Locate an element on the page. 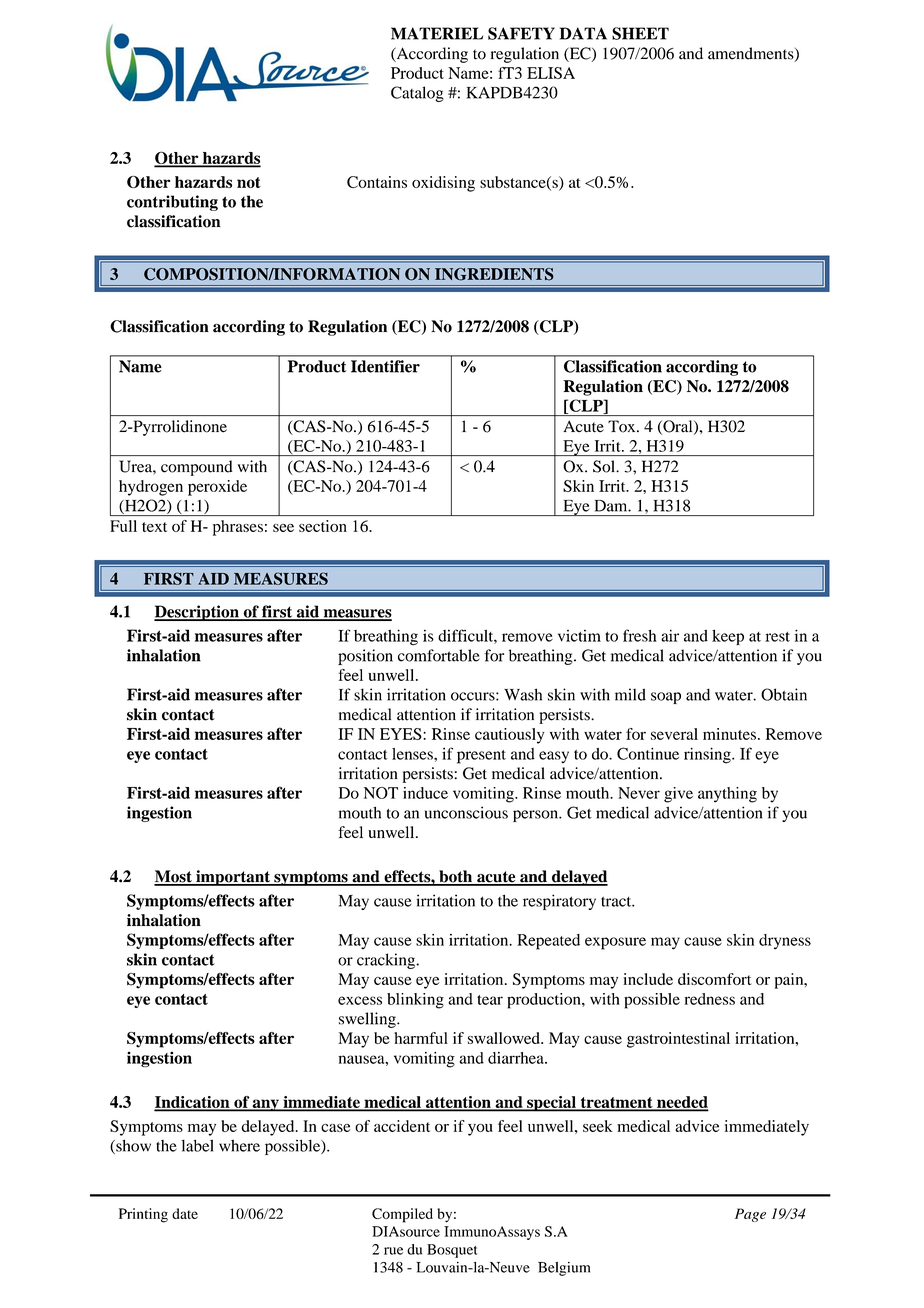 The width and height of the document is (924, 1308). both is located at coordinates (456, 877).
